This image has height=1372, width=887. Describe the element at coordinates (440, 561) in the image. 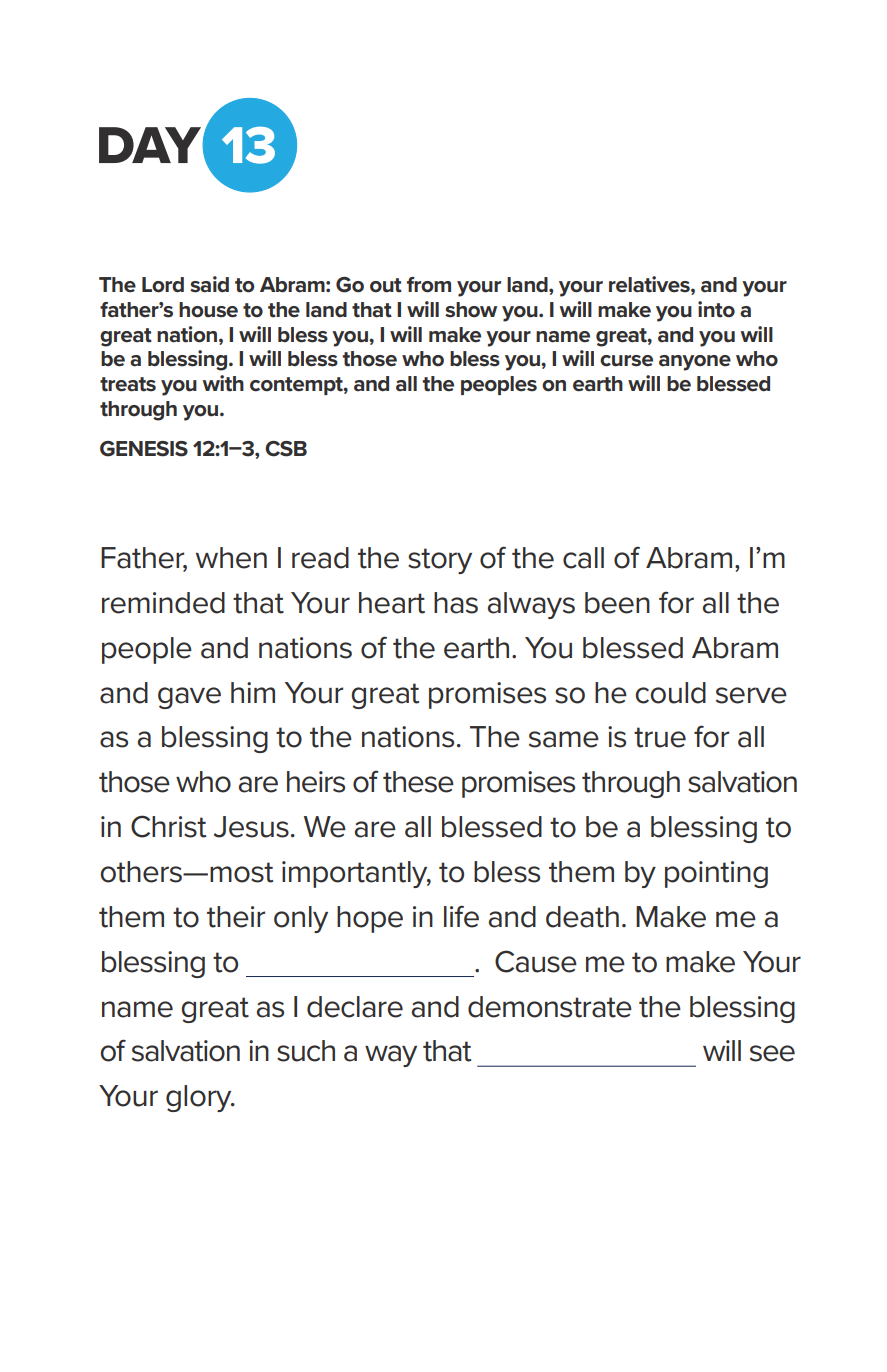

I see `story` at that location.
